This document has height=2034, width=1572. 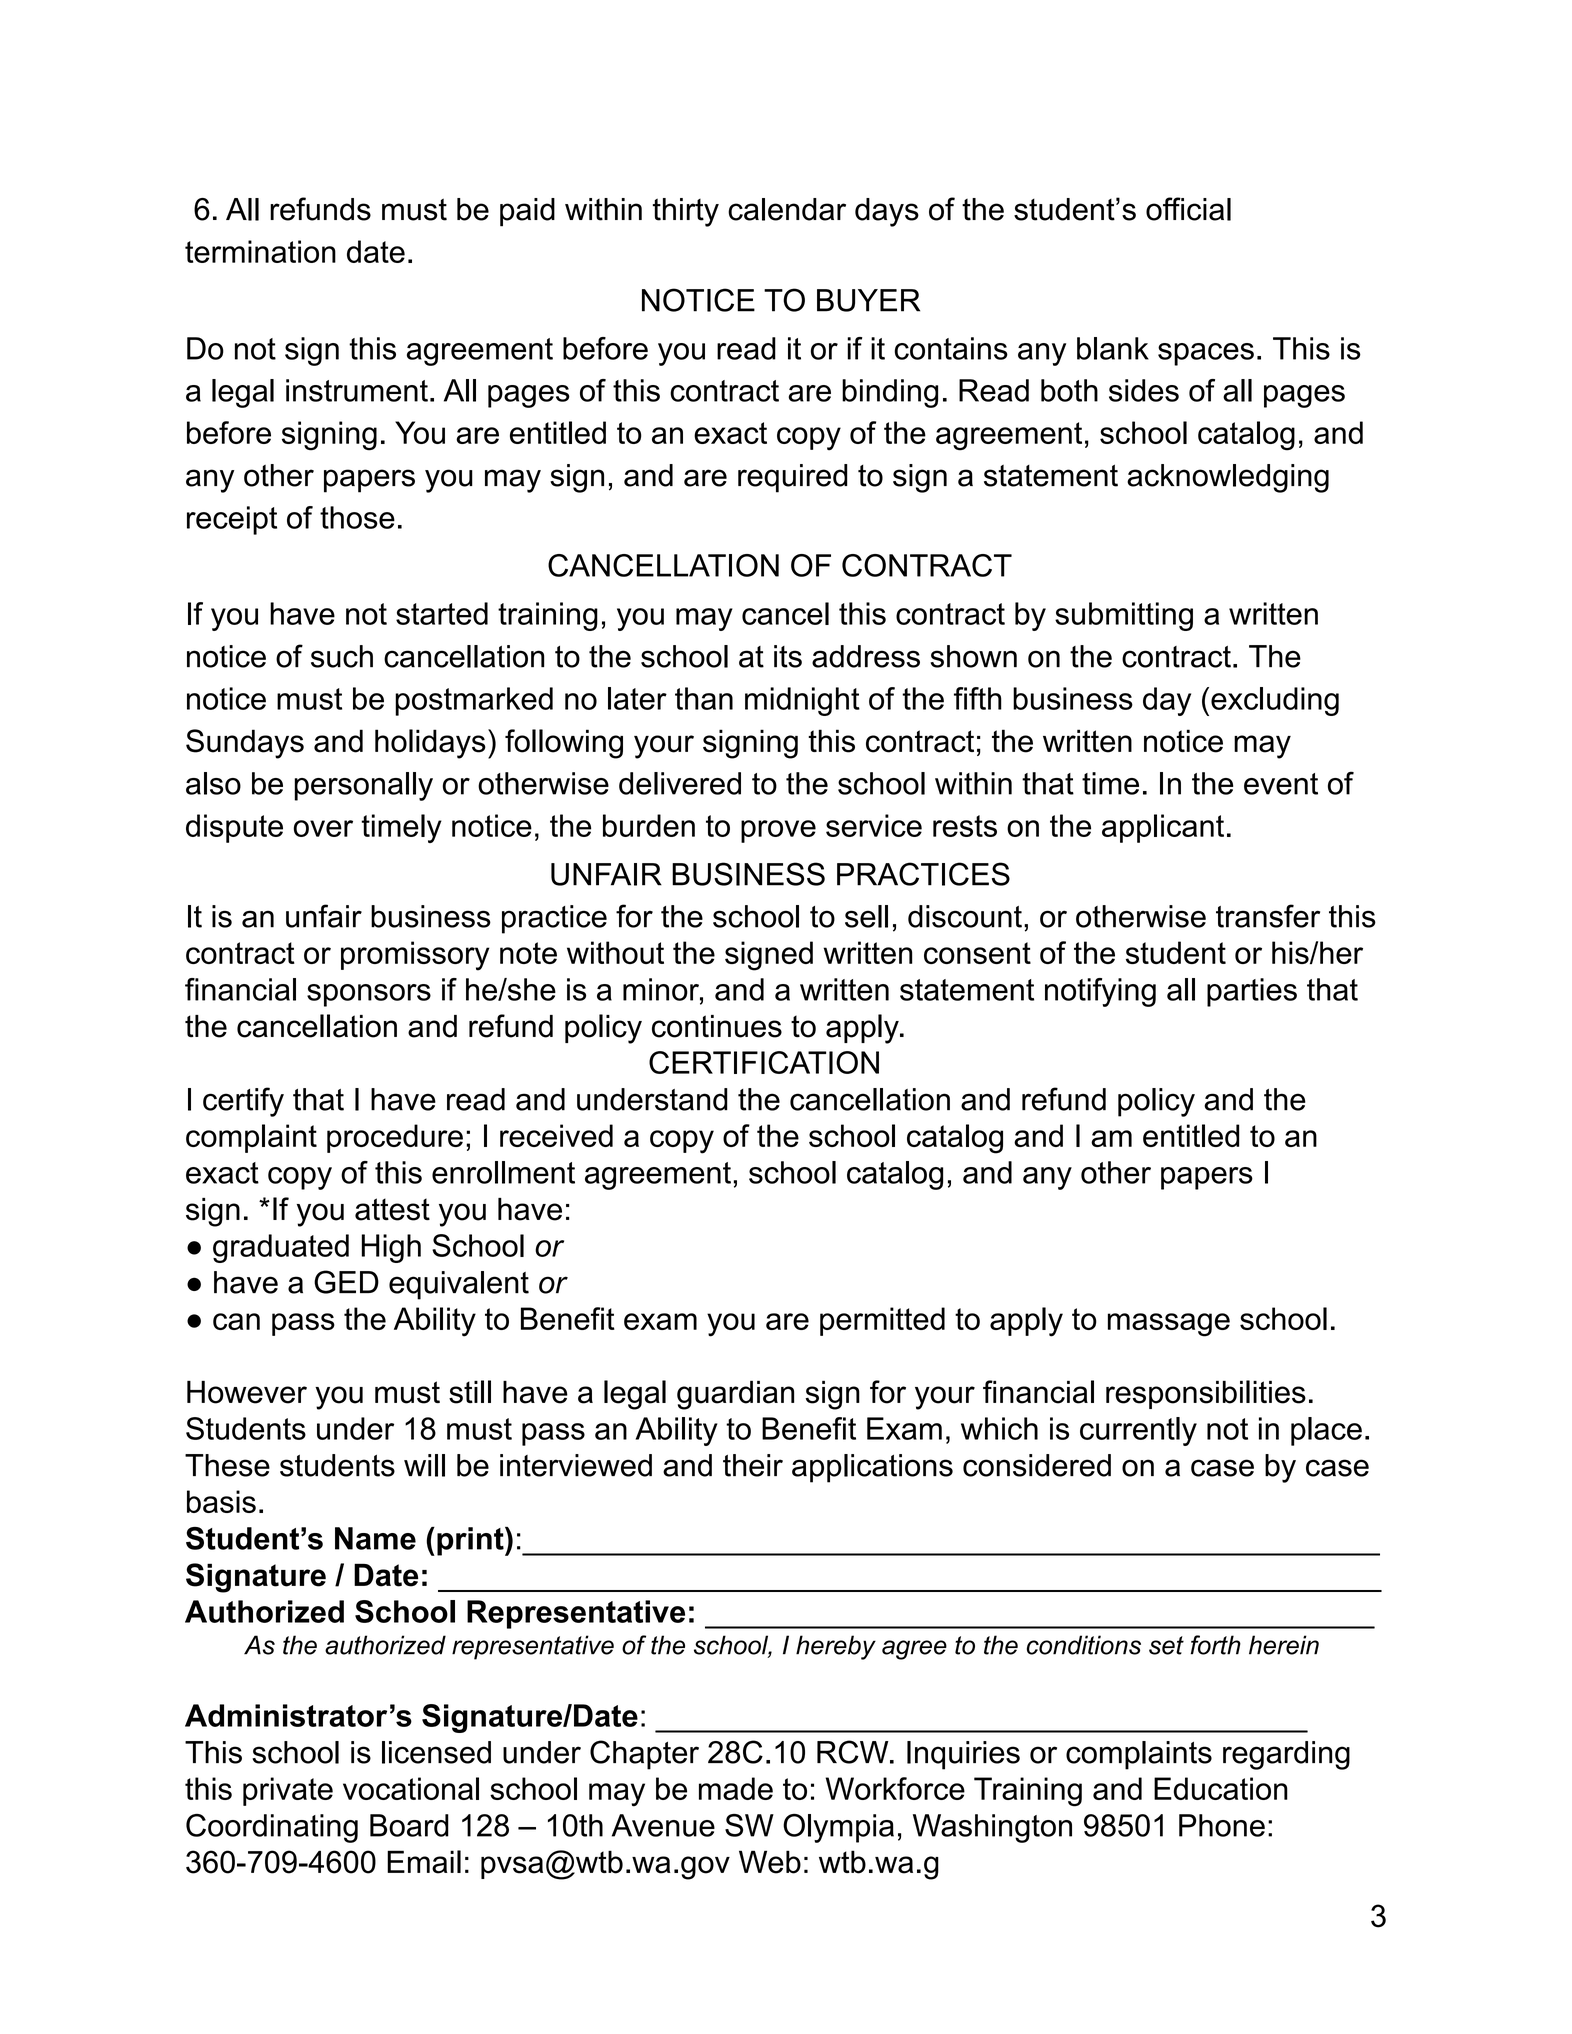 I want to click on sponsors, so click(x=369, y=995).
